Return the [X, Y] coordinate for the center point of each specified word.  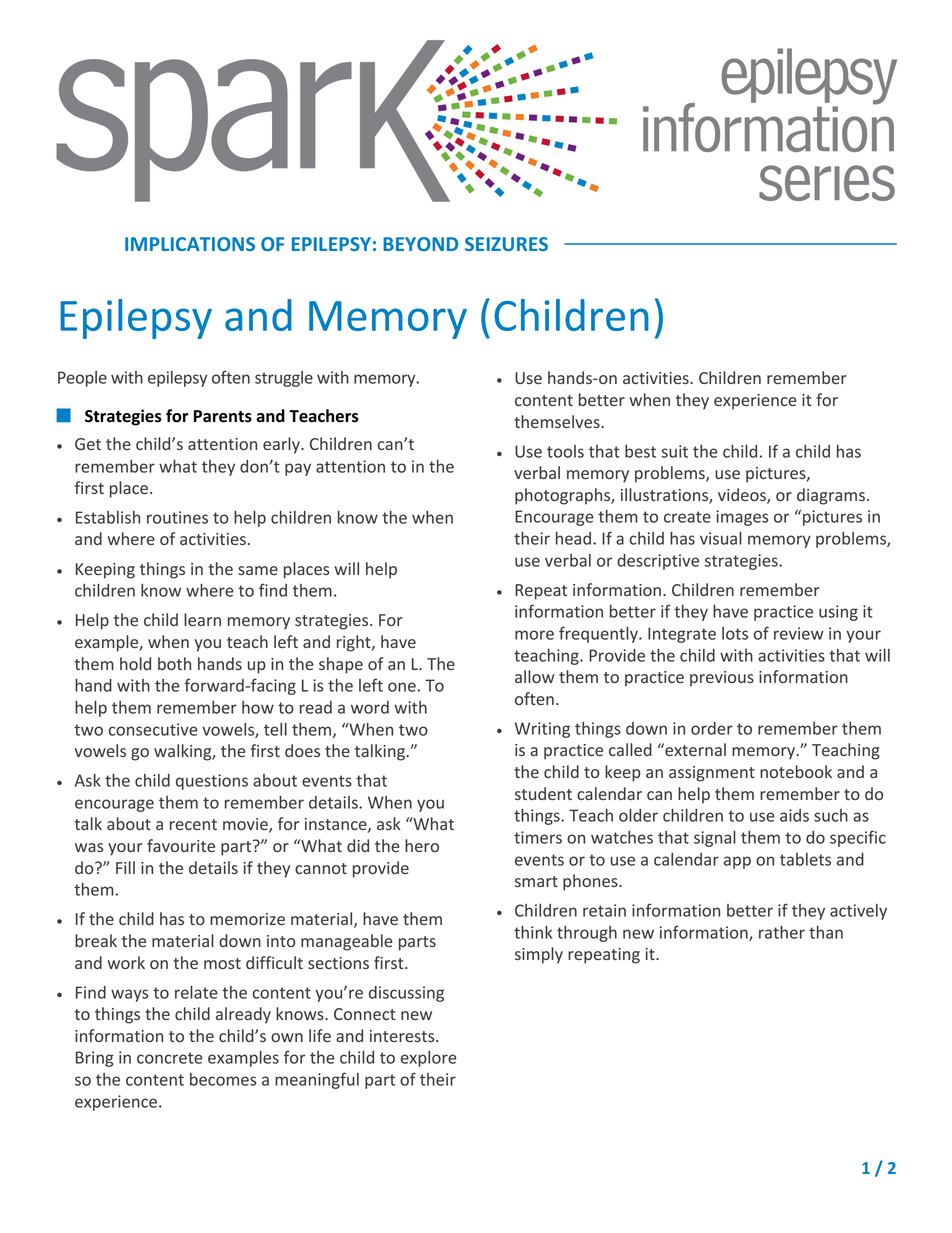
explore [429, 1059]
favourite [181, 845]
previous [722, 679]
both [174, 663]
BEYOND [420, 244]
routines [177, 517]
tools [565, 451]
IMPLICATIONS [190, 244]
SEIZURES [506, 244]
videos [743, 496]
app [737, 862]
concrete [170, 1058]
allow [535, 676]
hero [422, 845]
